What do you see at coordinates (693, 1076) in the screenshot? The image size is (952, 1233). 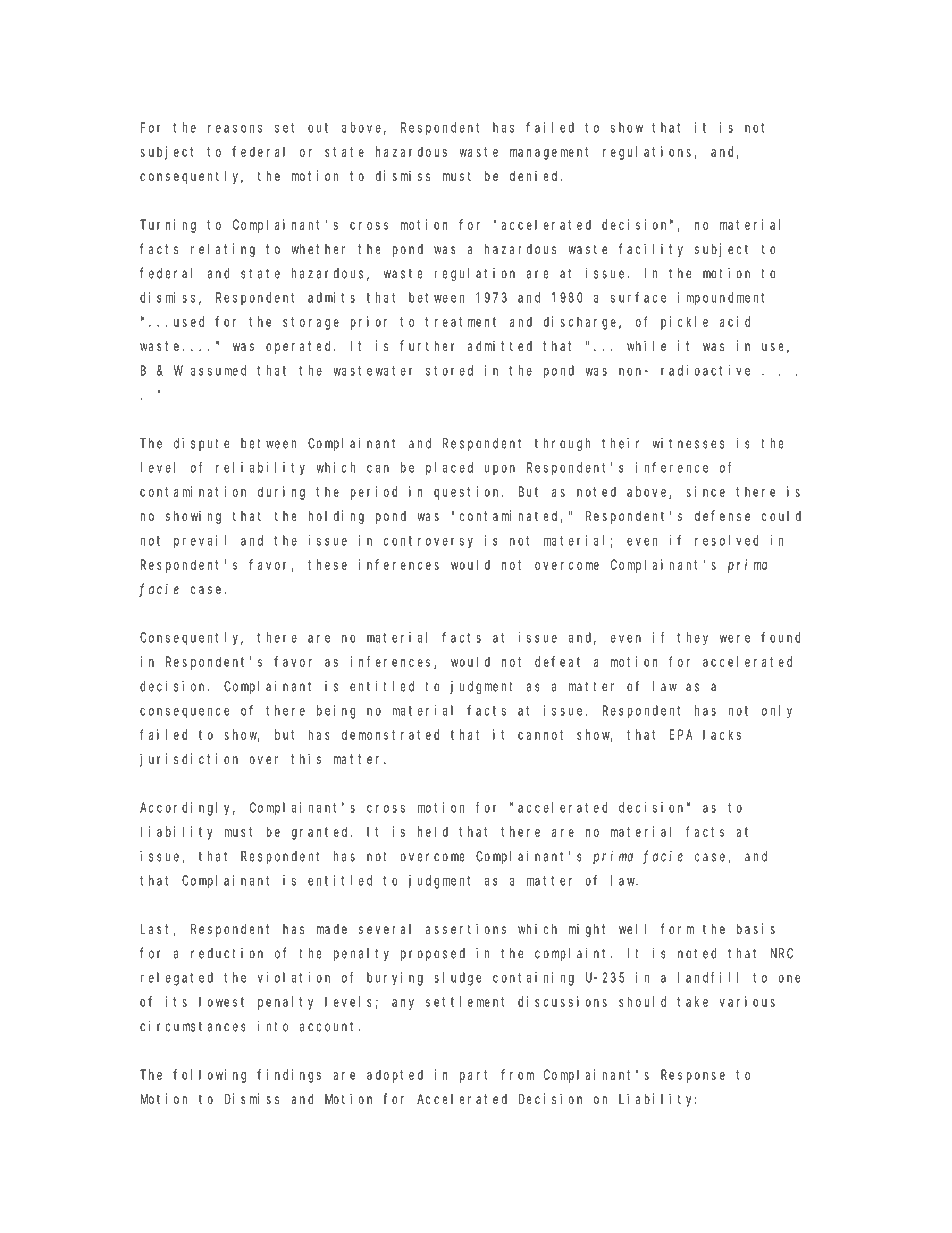 I see `Response` at bounding box center [693, 1076].
